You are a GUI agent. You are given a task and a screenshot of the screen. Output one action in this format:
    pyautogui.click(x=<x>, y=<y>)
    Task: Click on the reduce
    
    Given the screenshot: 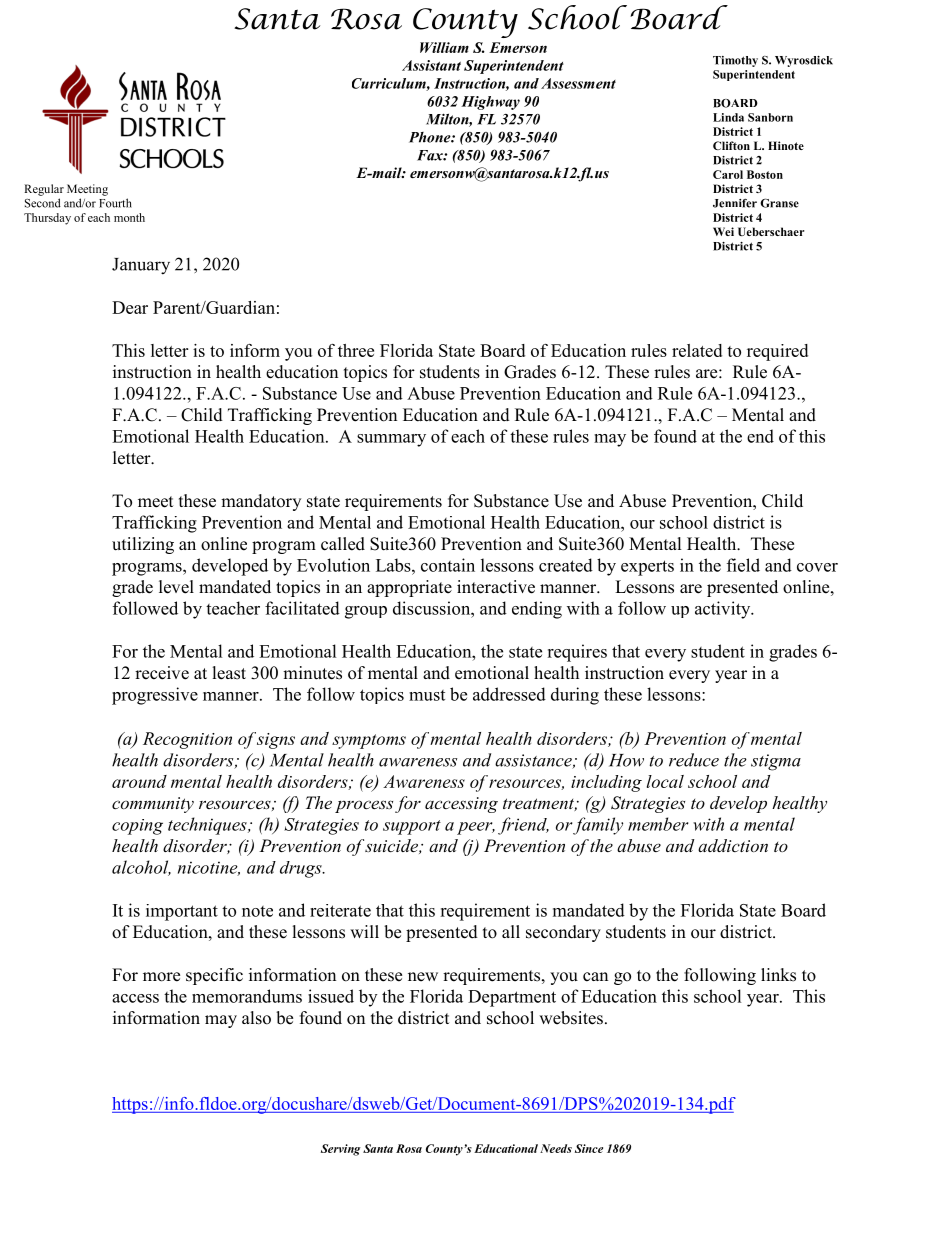 What is the action you would take?
    pyautogui.click(x=694, y=760)
